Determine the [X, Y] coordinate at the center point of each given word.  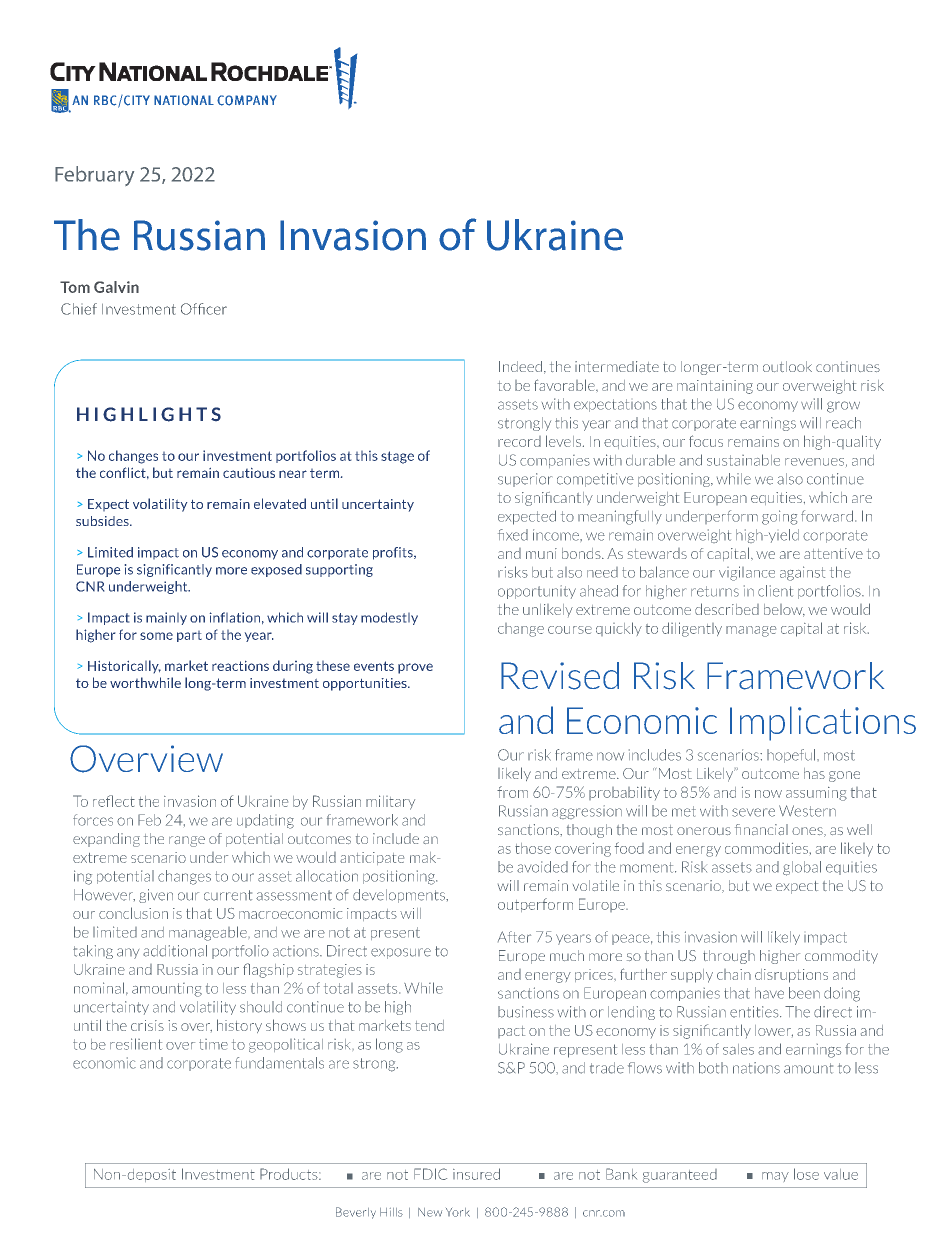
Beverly [356, 1213]
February [94, 176]
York [458, 1212]
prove [415, 668]
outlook [787, 366]
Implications [823, 723]
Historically [124, 666]
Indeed [520, 366]
